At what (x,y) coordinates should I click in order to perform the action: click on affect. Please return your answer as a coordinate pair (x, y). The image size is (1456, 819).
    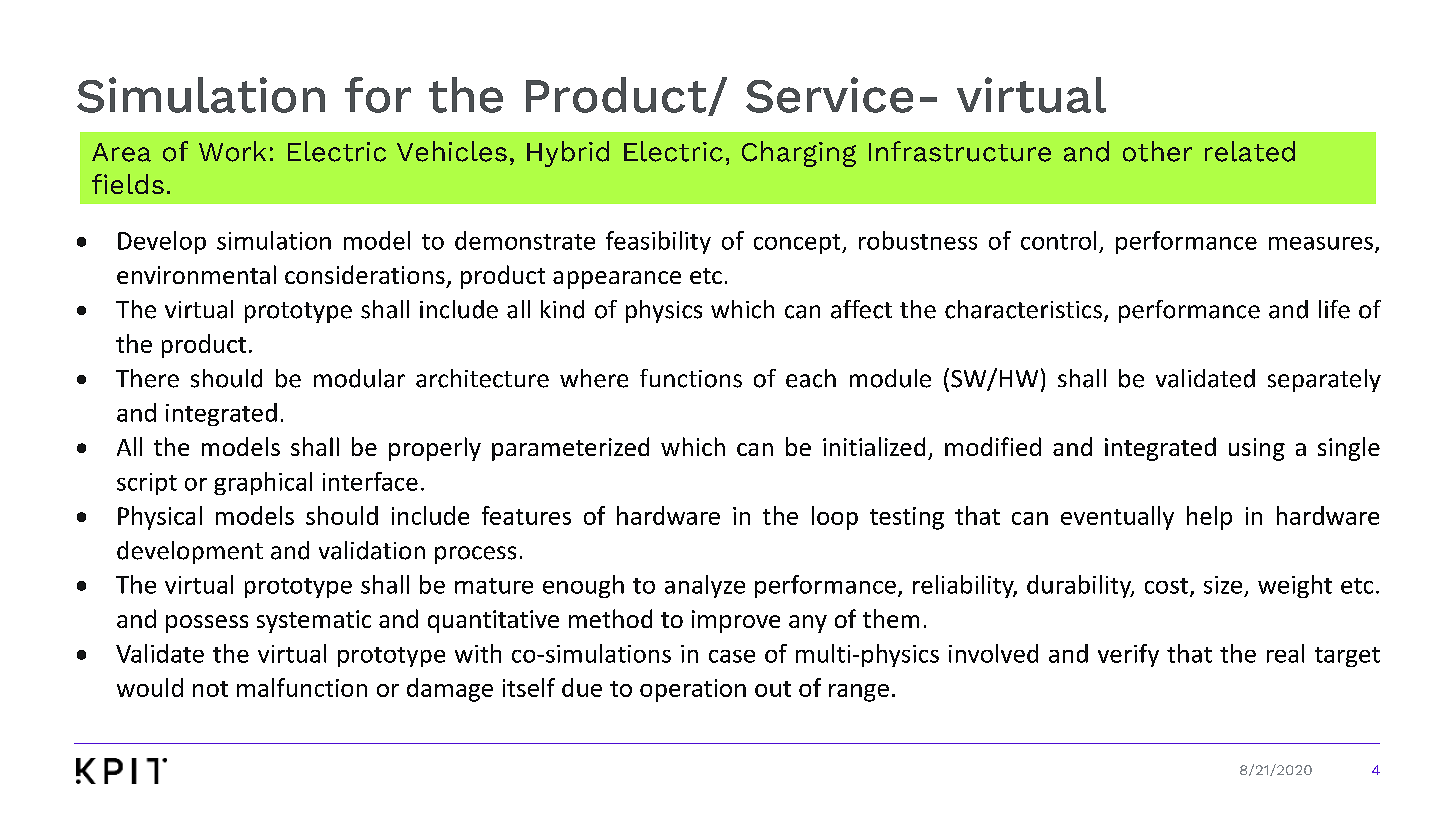
    Looking at the image, I should click on (861, 309).
